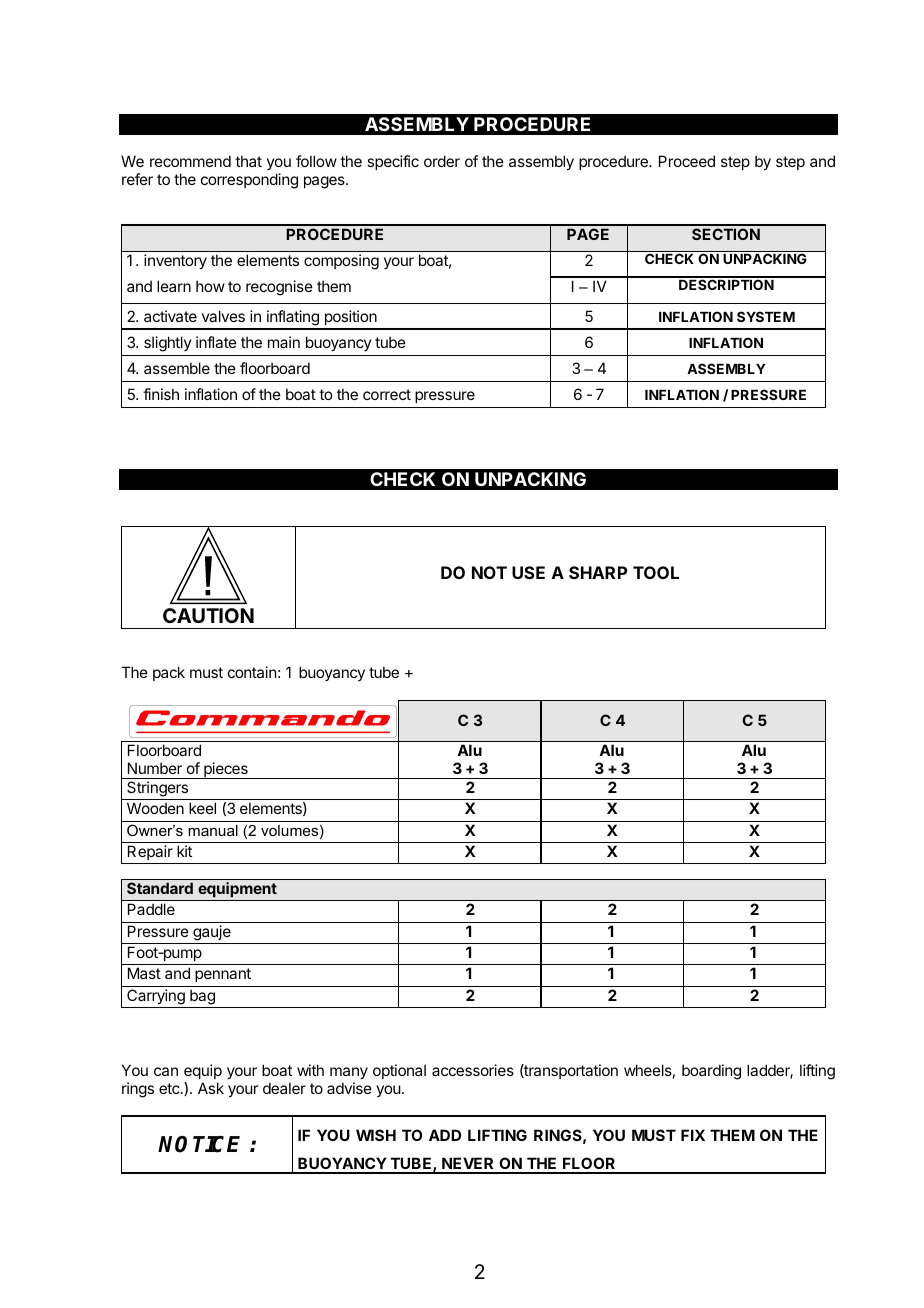 This screenshot has width=924, height=1308. Describe the element at coordinates (528, 572) in the screenshot. I see `USE` at that location.
